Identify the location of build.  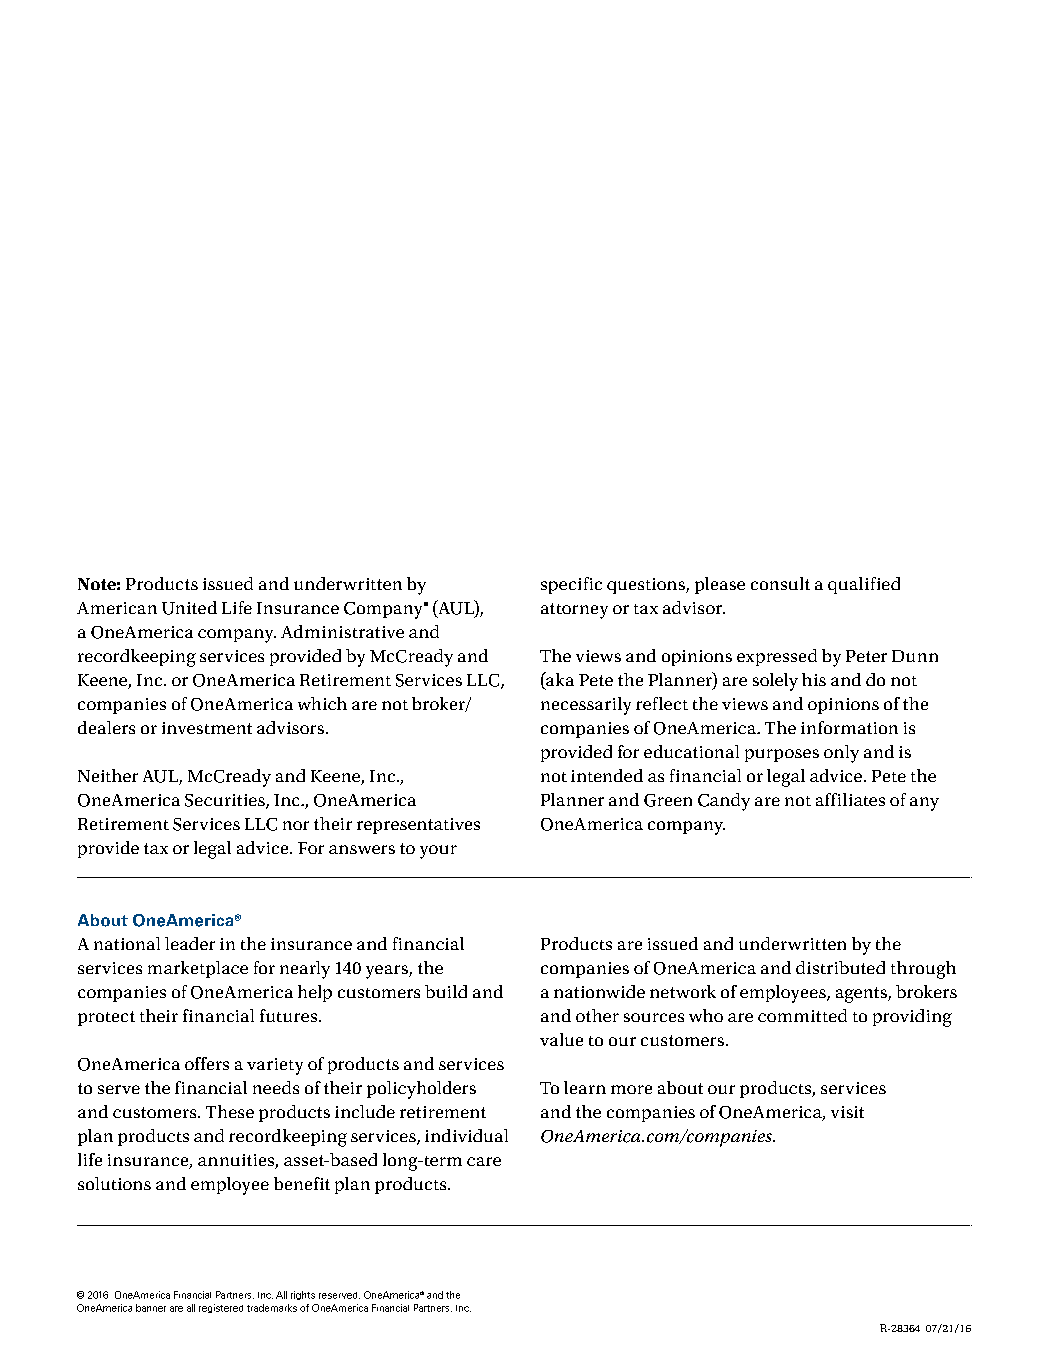
(446, 991).
